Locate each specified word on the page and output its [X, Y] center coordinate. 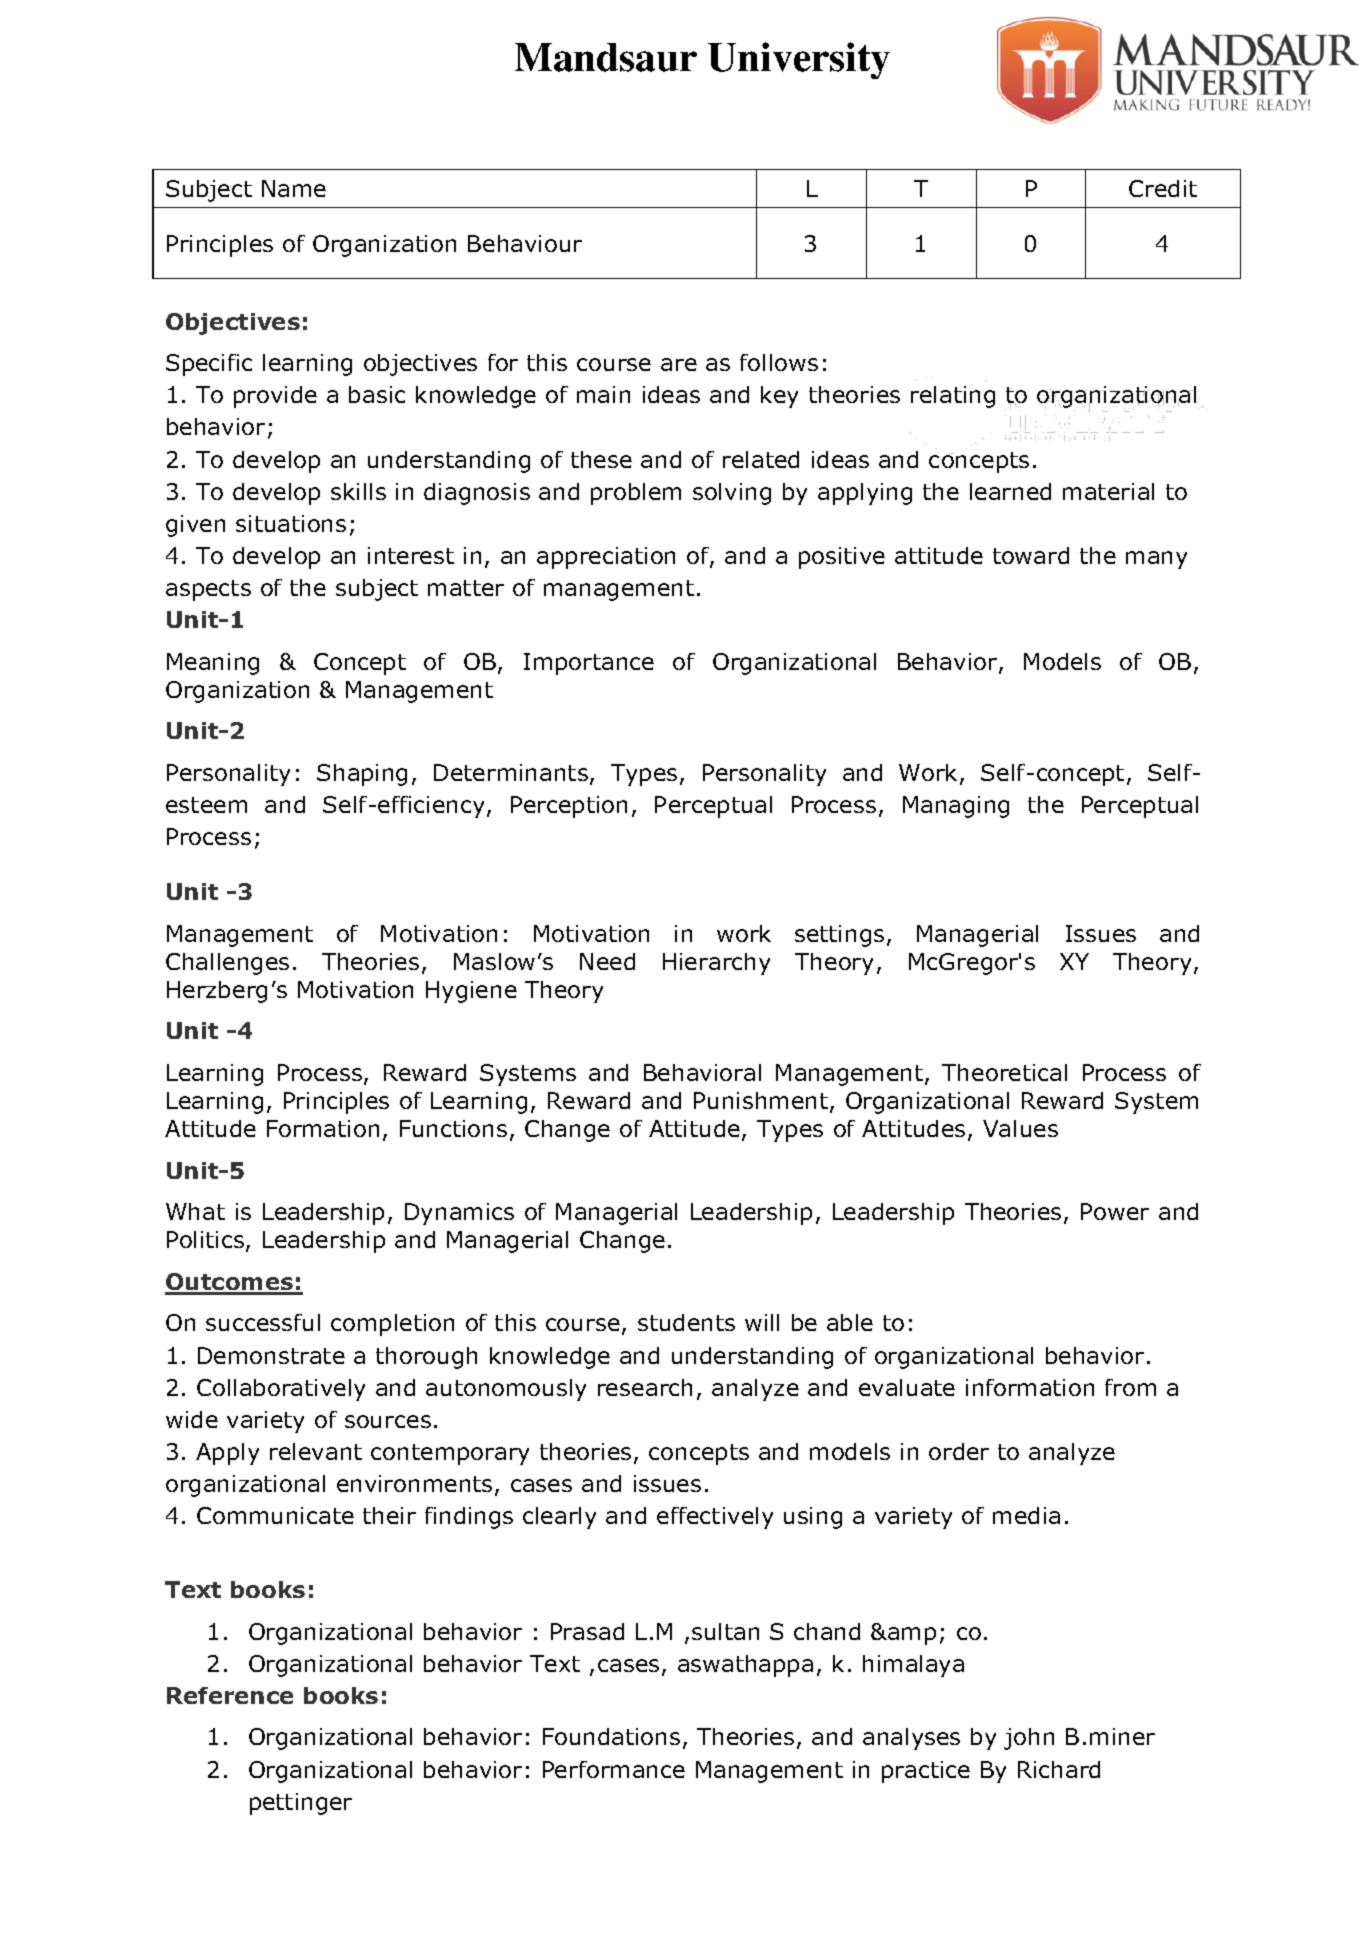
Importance [589, 664]
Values [1020, 1128]
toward [1031, 555]
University [799, 60]
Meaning [213, 664]
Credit [1163, 188]
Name [294, 188]
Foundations [611, 1736]
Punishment [761, 1100]
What [195, 1211]
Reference [230, 1695]
